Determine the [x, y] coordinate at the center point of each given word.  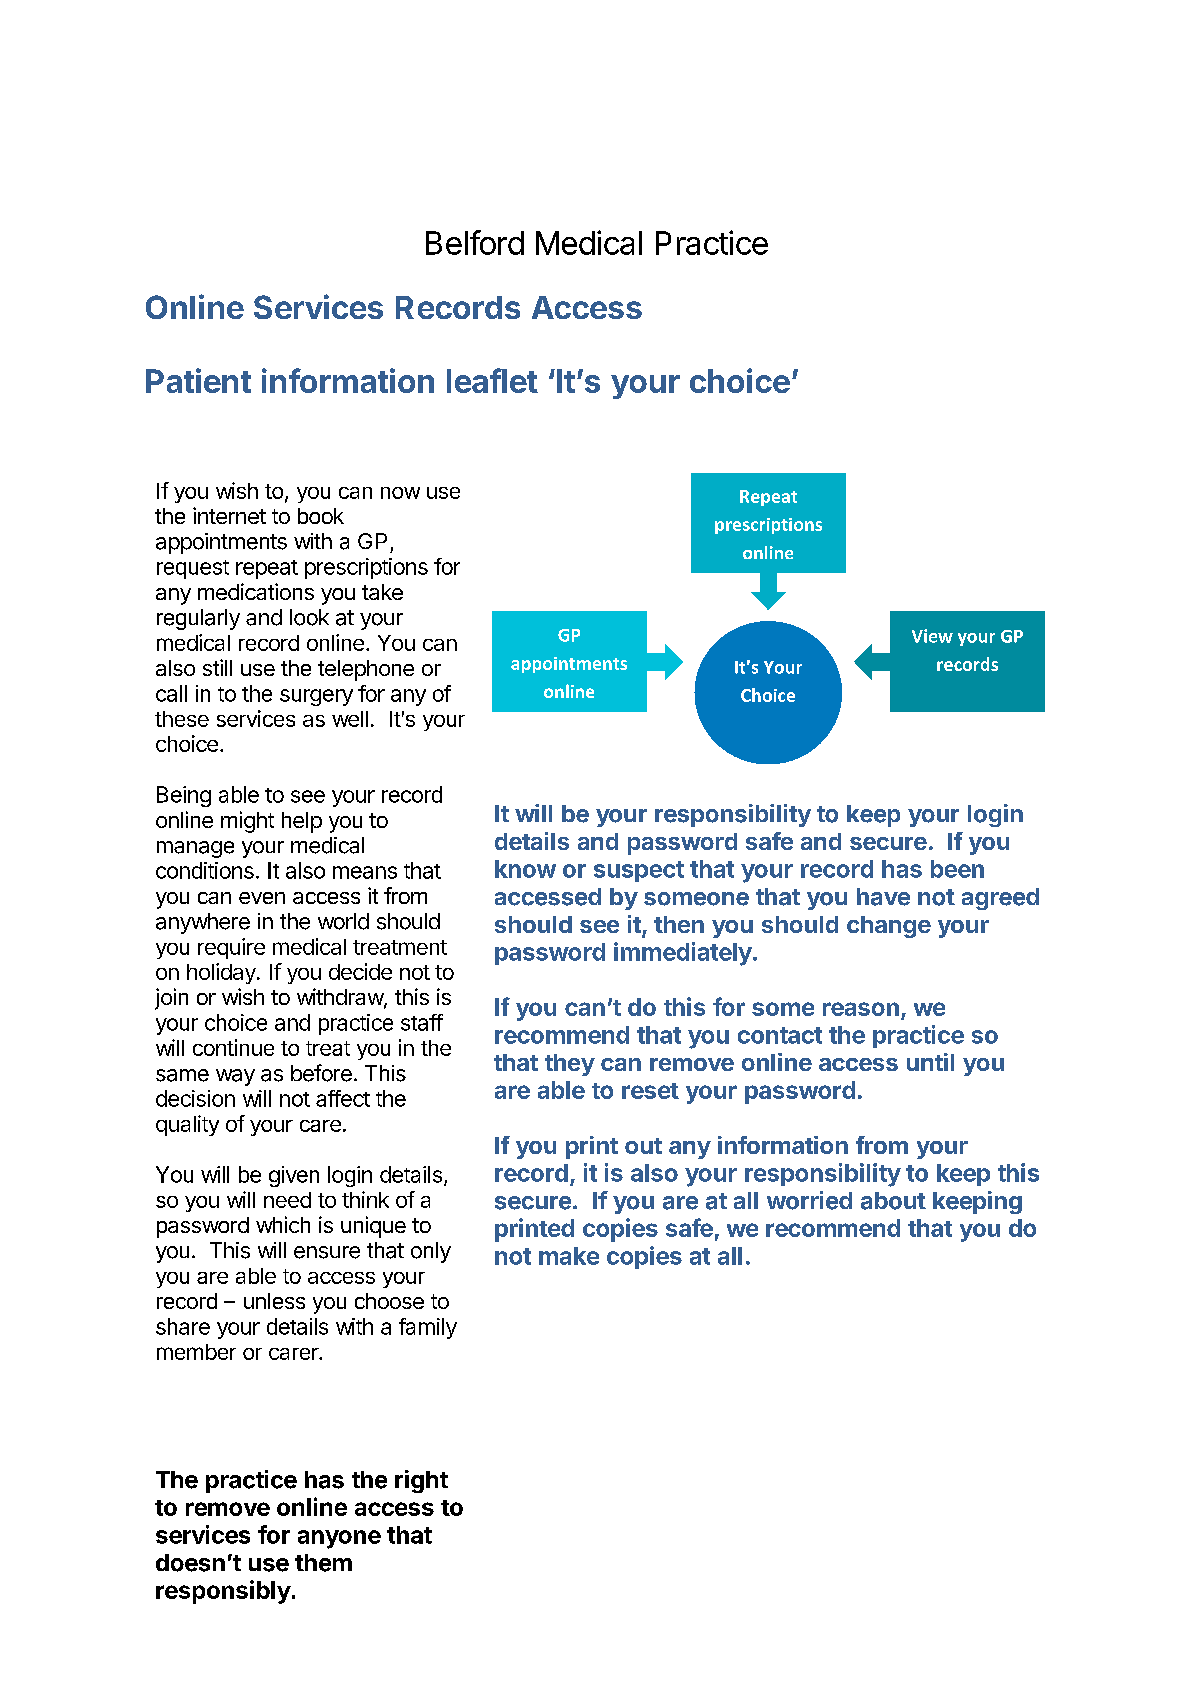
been [957, 869]
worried [809, 1200]
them [323, 1563]
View [932, 636]
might [247, 822]
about [893, 1201]
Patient [198, 380]
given [294, 1176]
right [421, 1481]
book [321, 516]
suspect [639, 871]
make [569, 1256]
